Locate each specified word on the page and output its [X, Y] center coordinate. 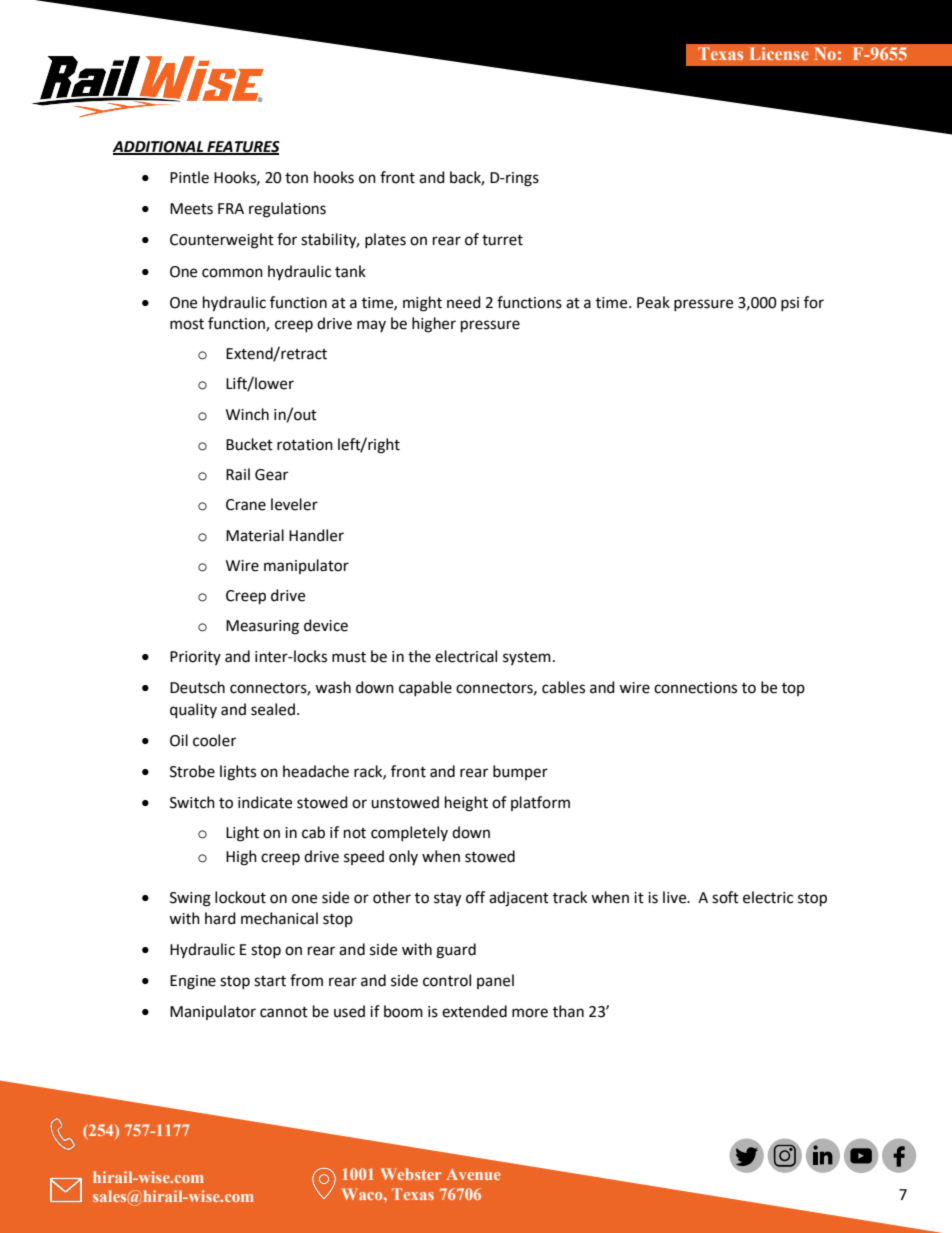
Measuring [262, 627]
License [779, 53]
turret [502, 240]
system [527, 658]
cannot [284, 1012]
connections [695, 688]
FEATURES [242, 148]
